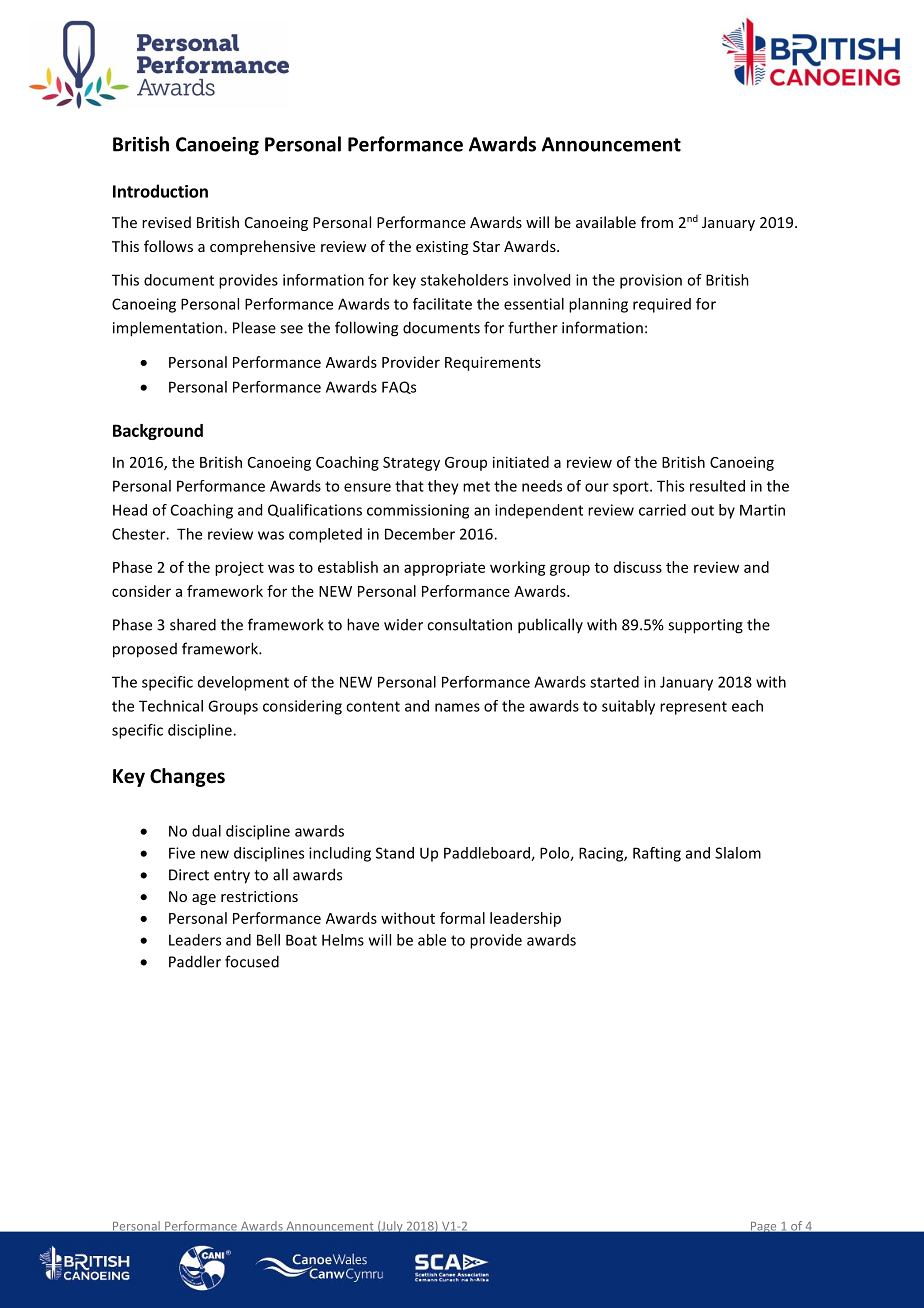  What do you see at coordinates (462, 918) in the screenshot?
I see `formal` at bounding box center [462, 918].
